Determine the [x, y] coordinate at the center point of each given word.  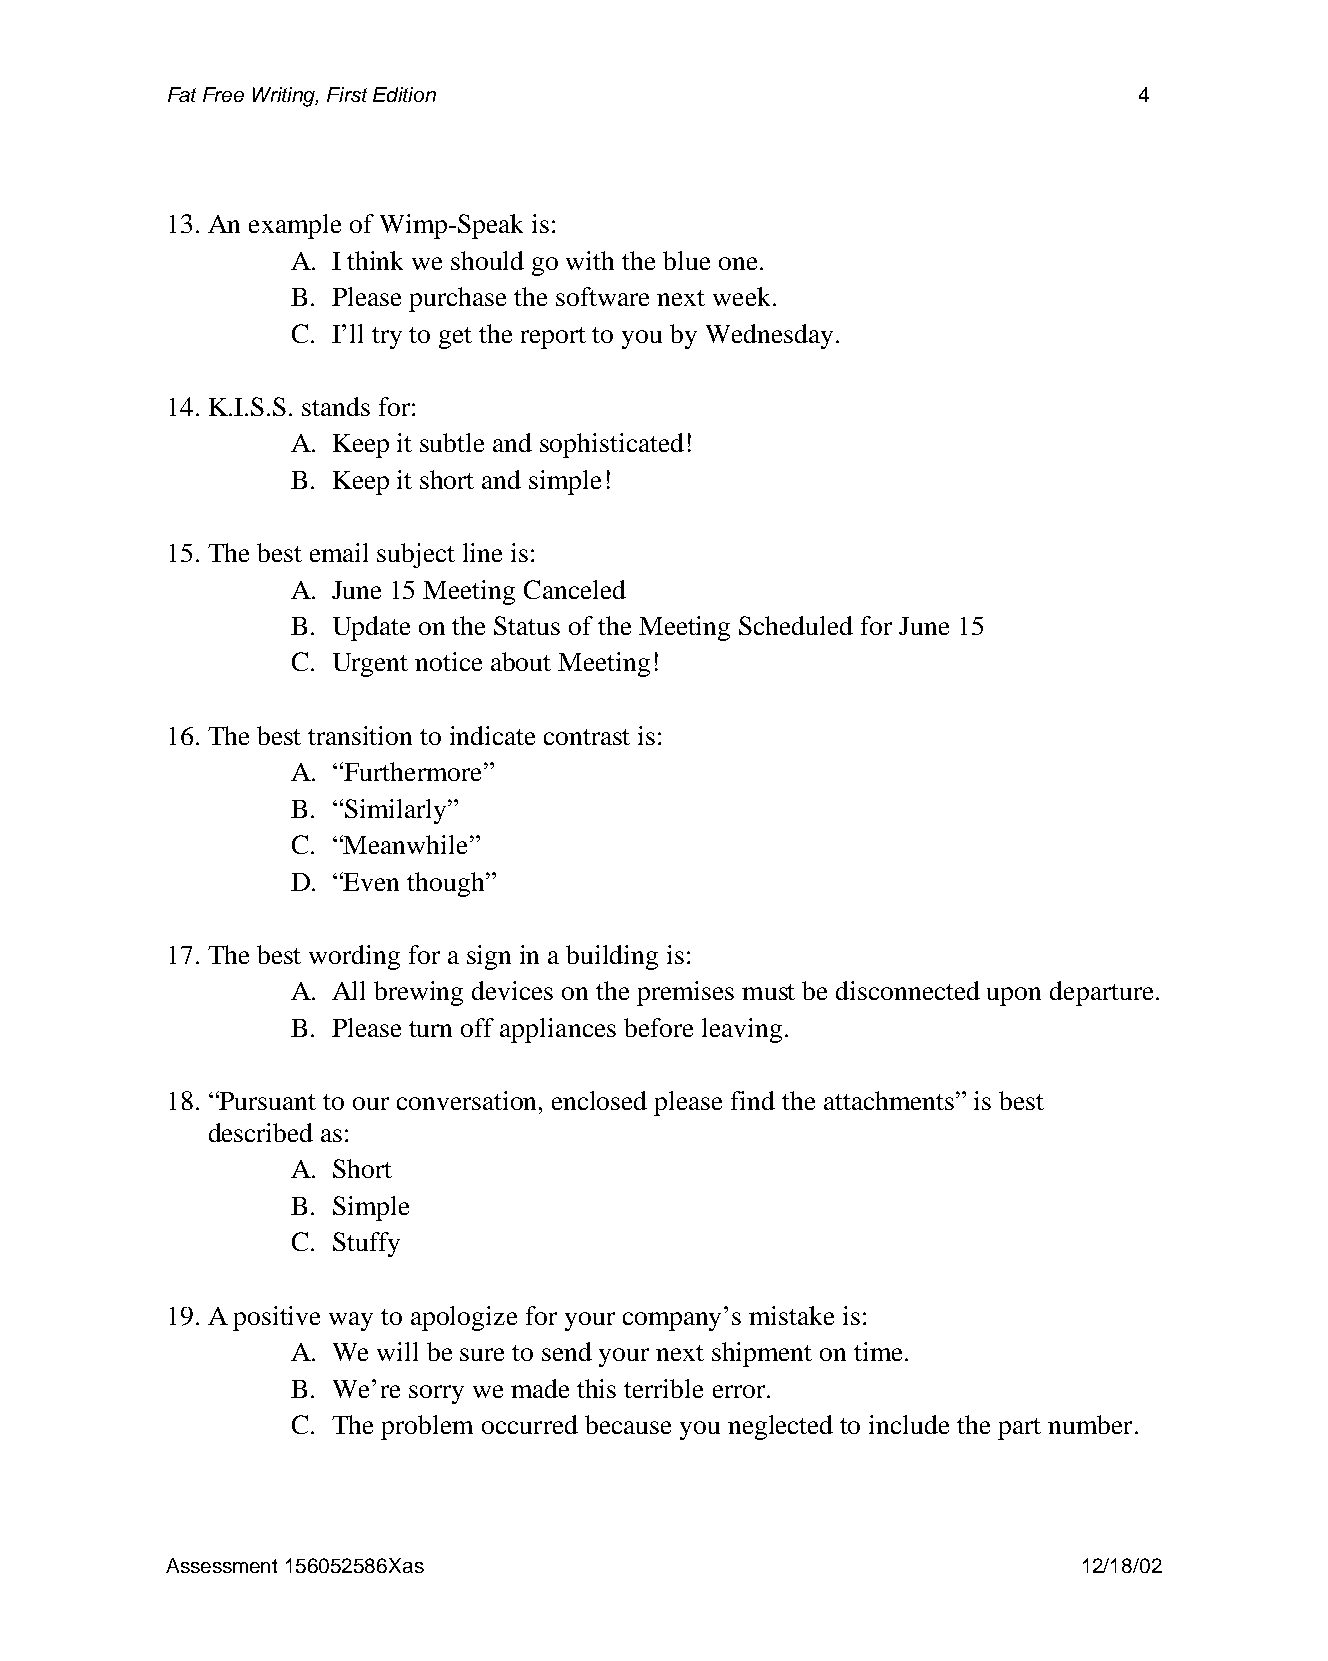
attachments [890, 1100]
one [738, 263]
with [590, 260]
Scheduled [796, 625]
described [261, 1132]
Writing [285, 97]
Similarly [397, 811]
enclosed [599, 1100]
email [339, 552]
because [628, 1424]
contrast [587, 737]
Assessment [221, 1565]
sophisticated [612, 445]
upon [1014, 996]
